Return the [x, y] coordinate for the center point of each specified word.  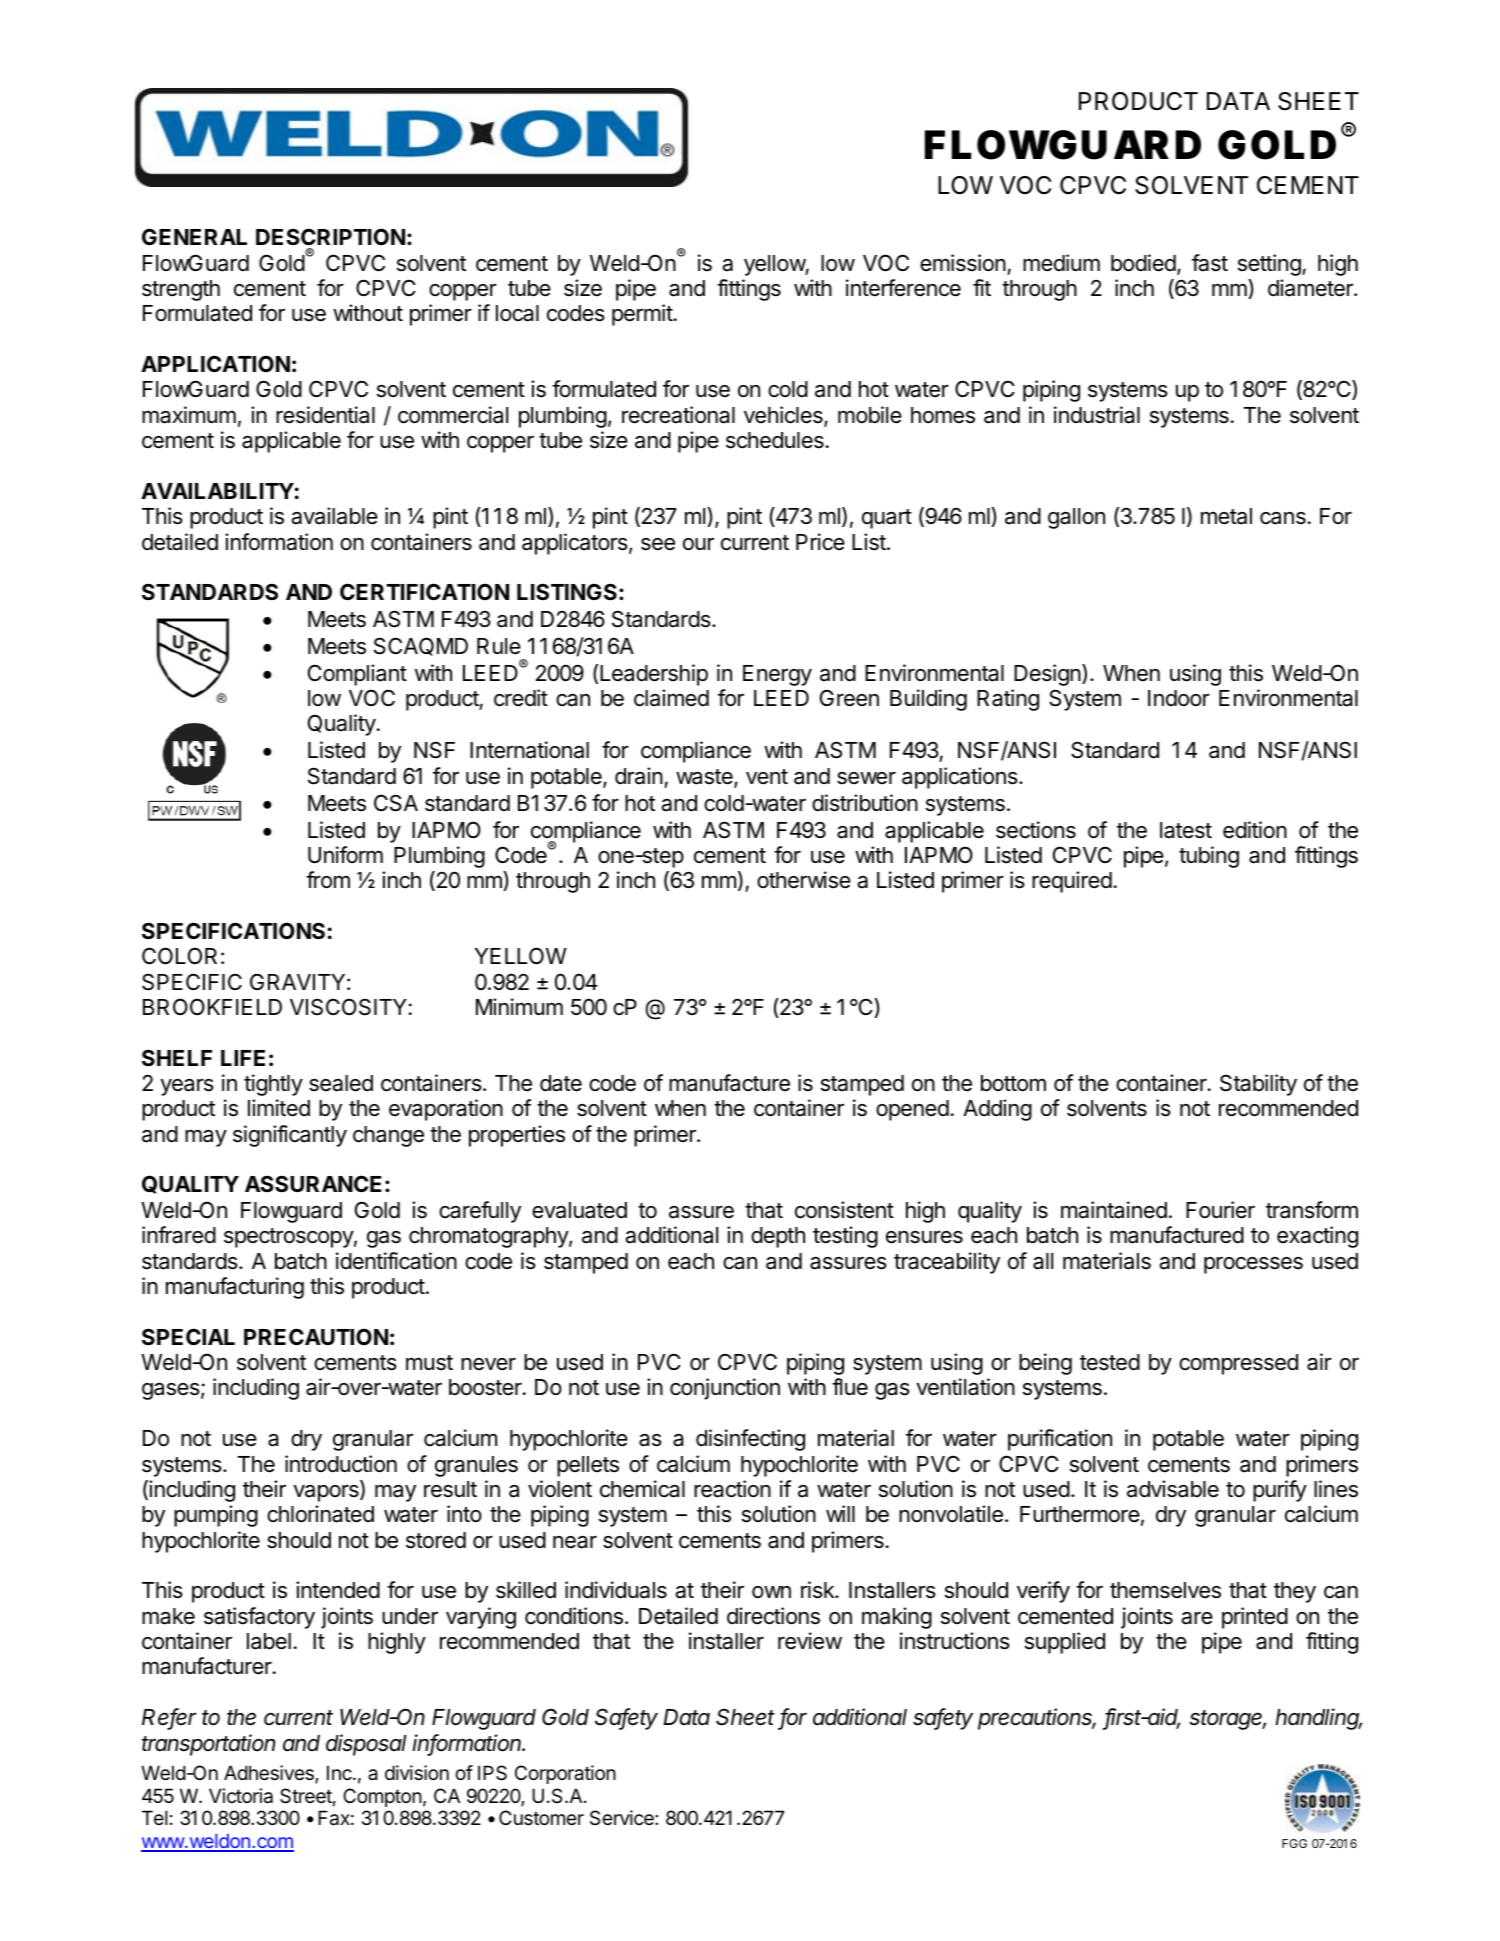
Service [623, 1818]
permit [642, 315]
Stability [1258, 1085]
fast [1210, 263]
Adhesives [270, 1774]
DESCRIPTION [330, 236]
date [561, 1083]
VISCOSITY [348, 1007]
